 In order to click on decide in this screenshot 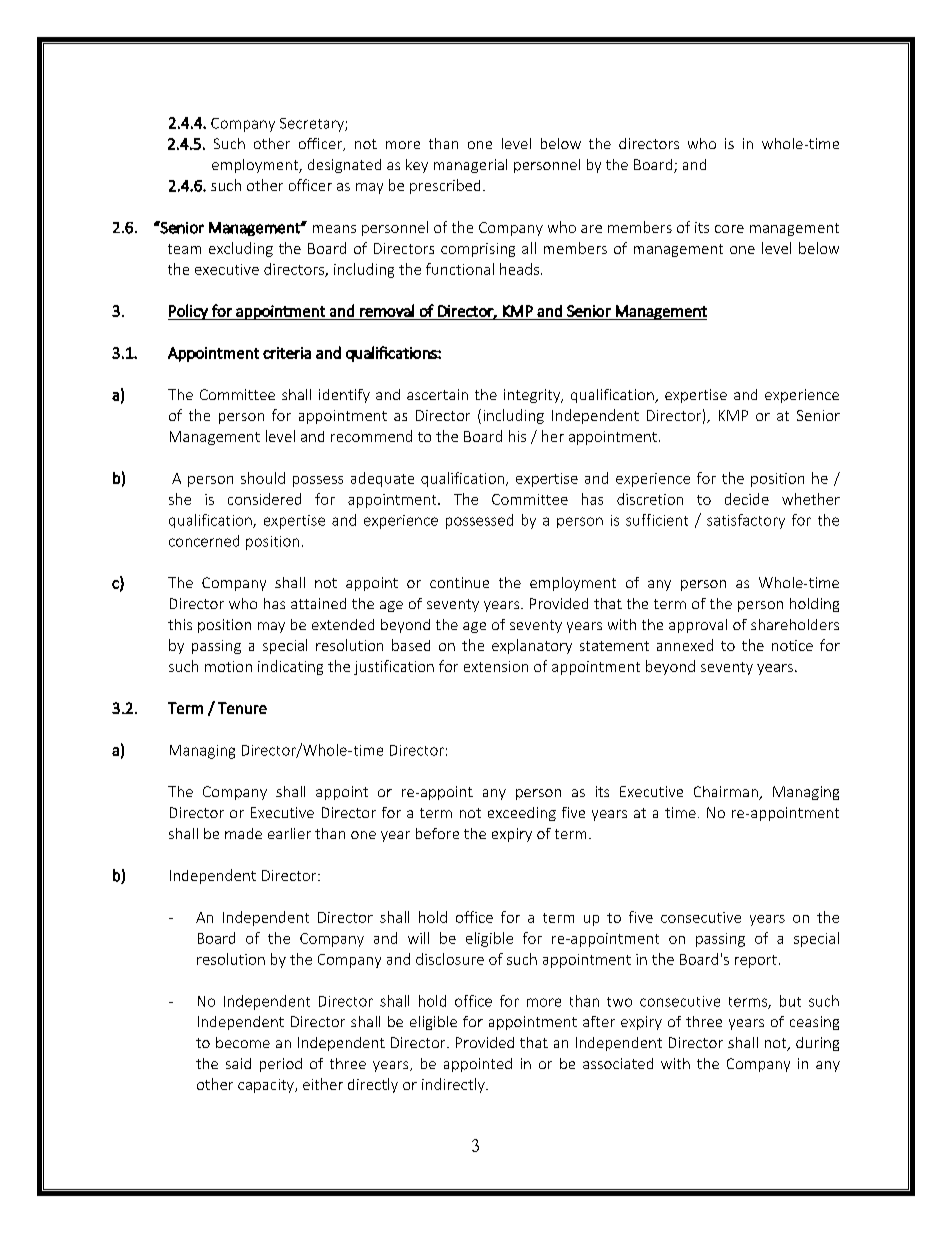, I will do `click(747, 499)`.
